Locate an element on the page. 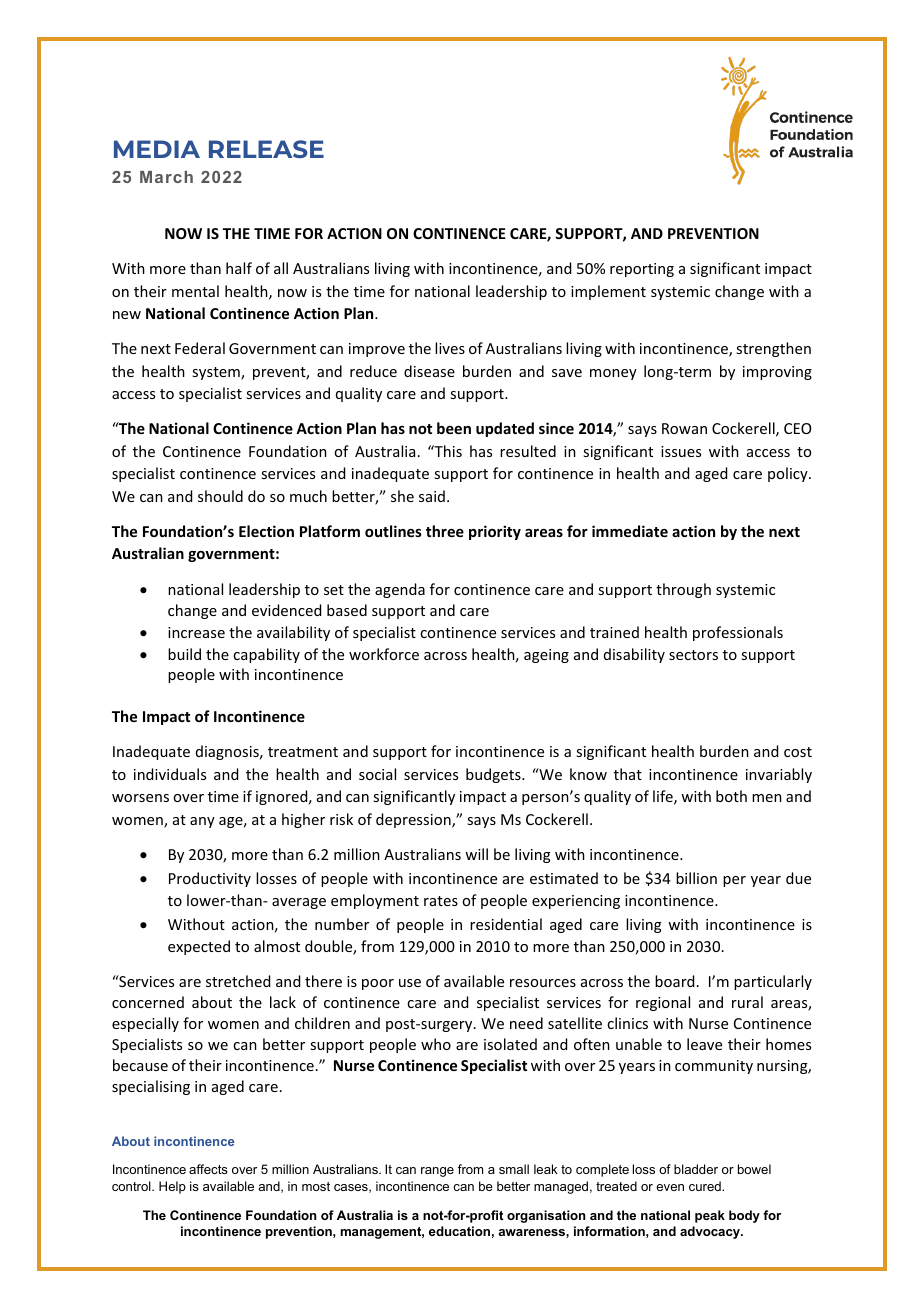  March is located at coordinates (166, 177).
